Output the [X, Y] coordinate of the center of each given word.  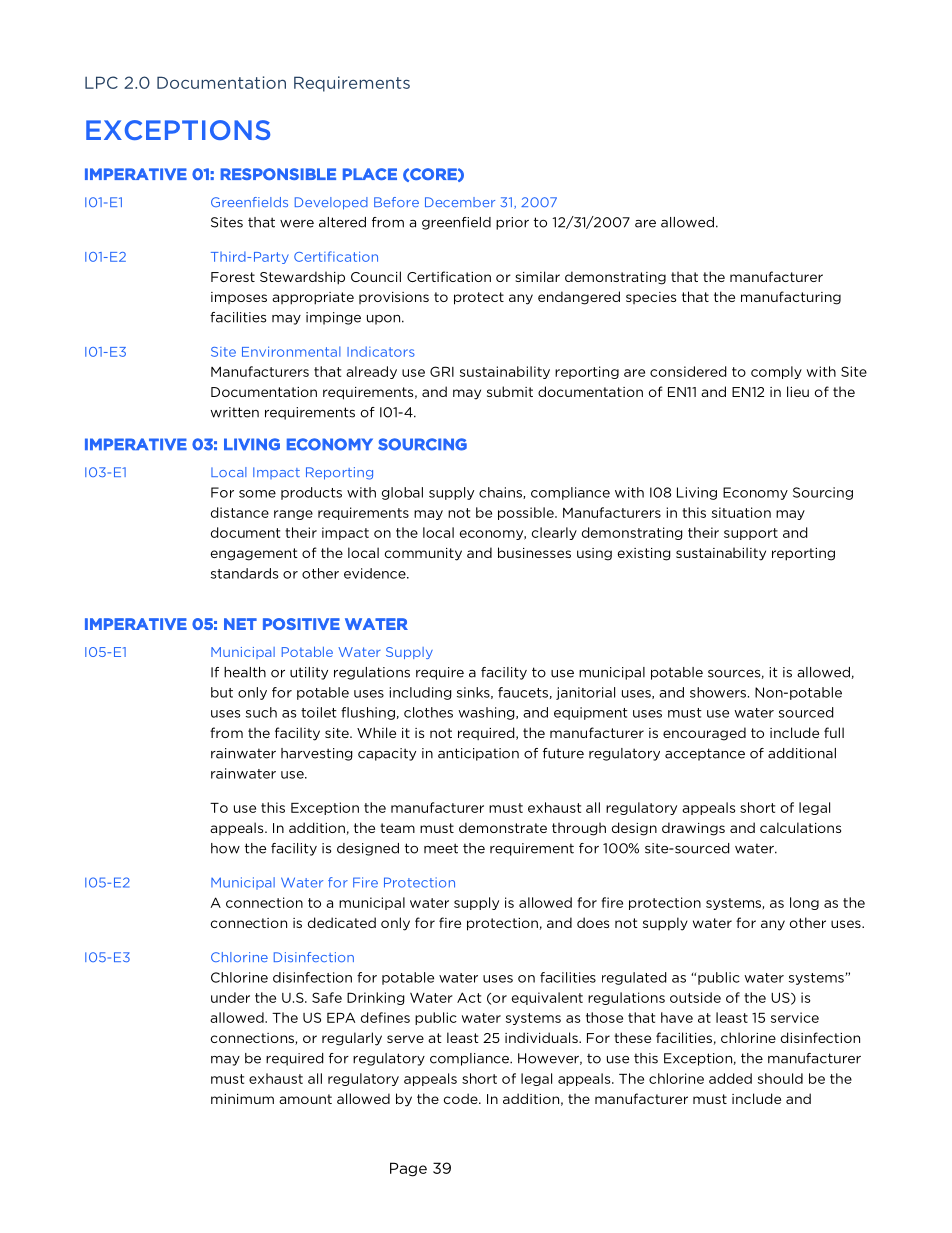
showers [718, 692]
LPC [101, 82]
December [460, 202]
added [730, 1078]
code [462, 1098]
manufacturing [791, 298]
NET [240, 624]
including [421, 693]
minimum [242, 1099]
